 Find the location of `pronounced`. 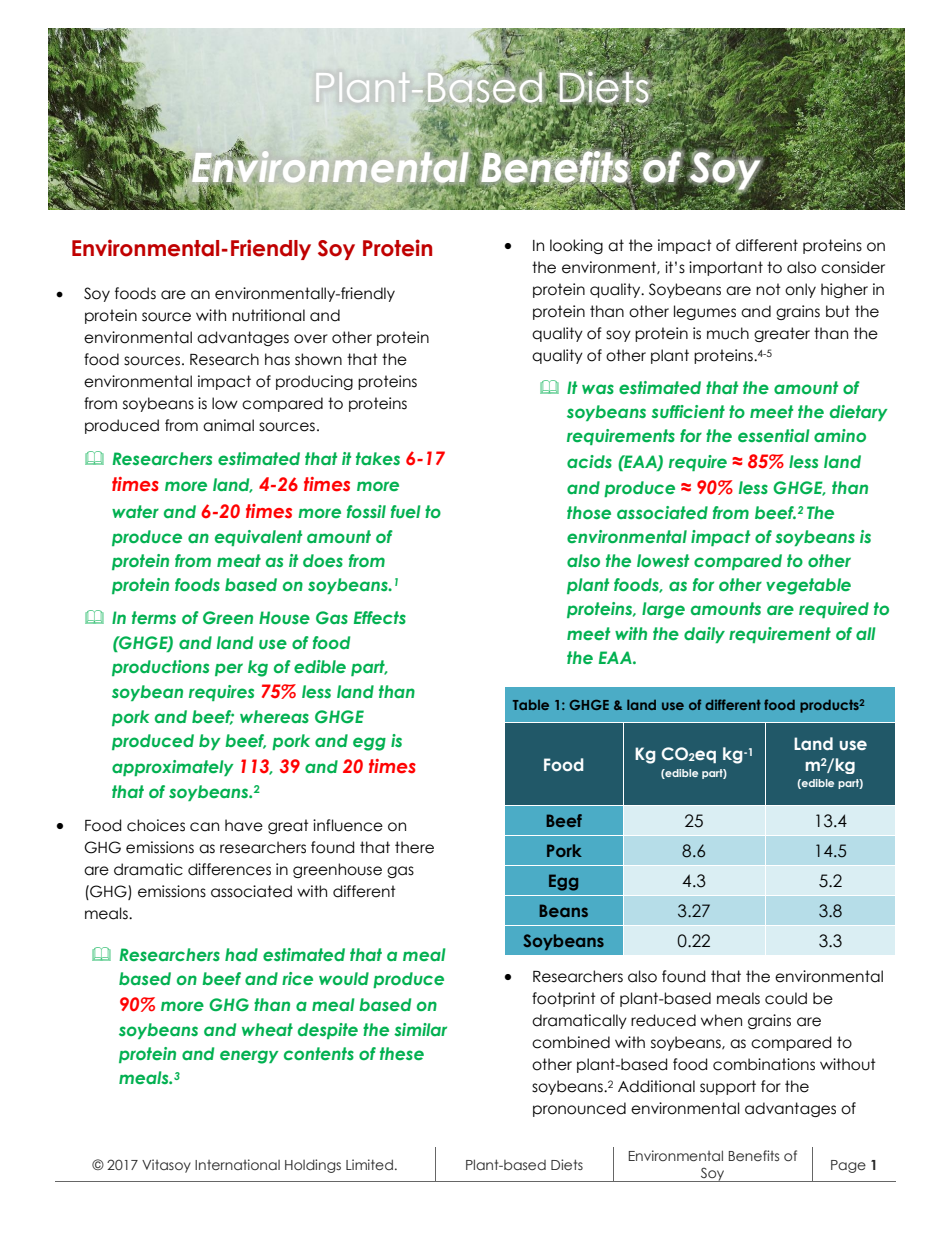

pronounced is located at coordinates (579, 1109).
